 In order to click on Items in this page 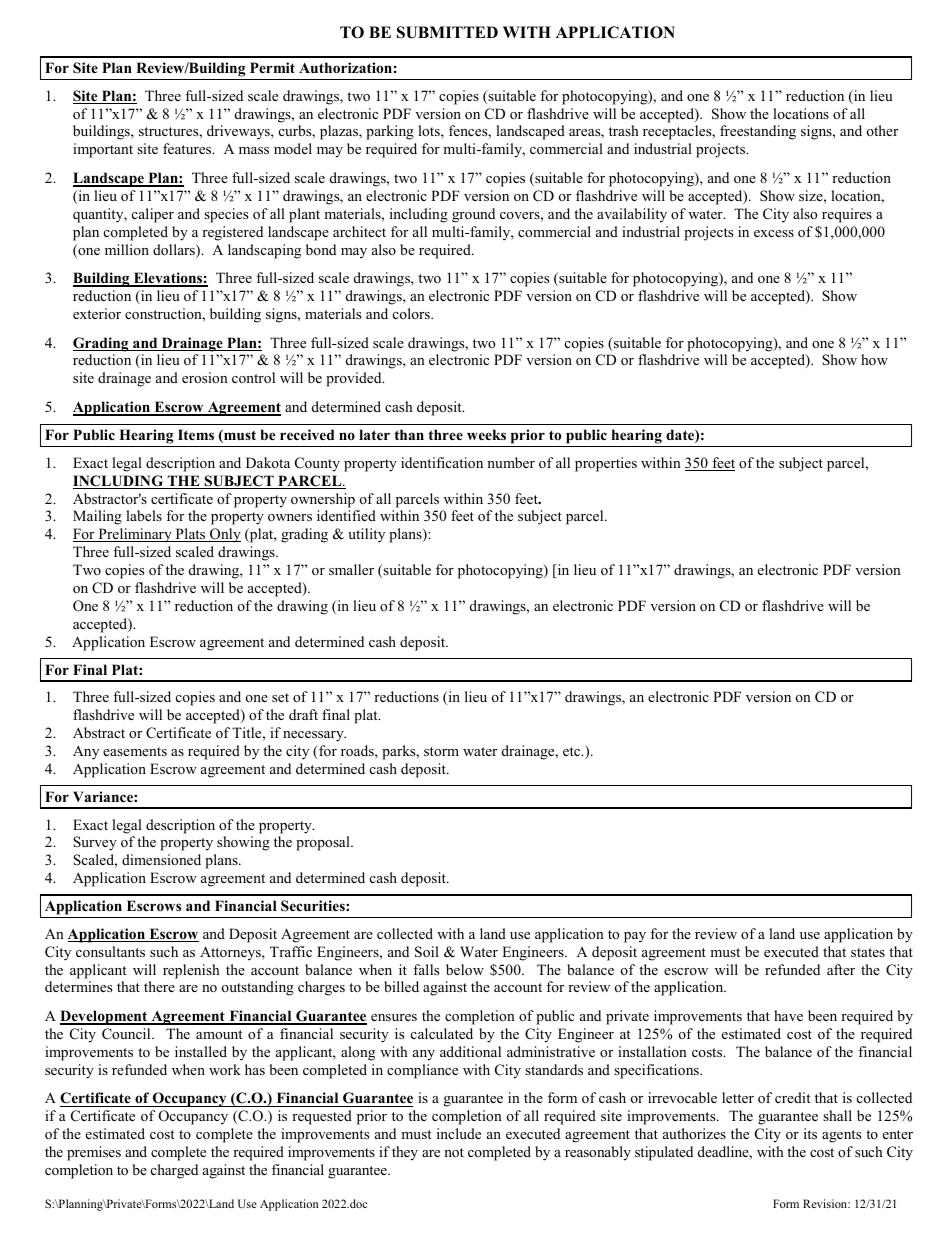, I will do `click(196, 434)`.
